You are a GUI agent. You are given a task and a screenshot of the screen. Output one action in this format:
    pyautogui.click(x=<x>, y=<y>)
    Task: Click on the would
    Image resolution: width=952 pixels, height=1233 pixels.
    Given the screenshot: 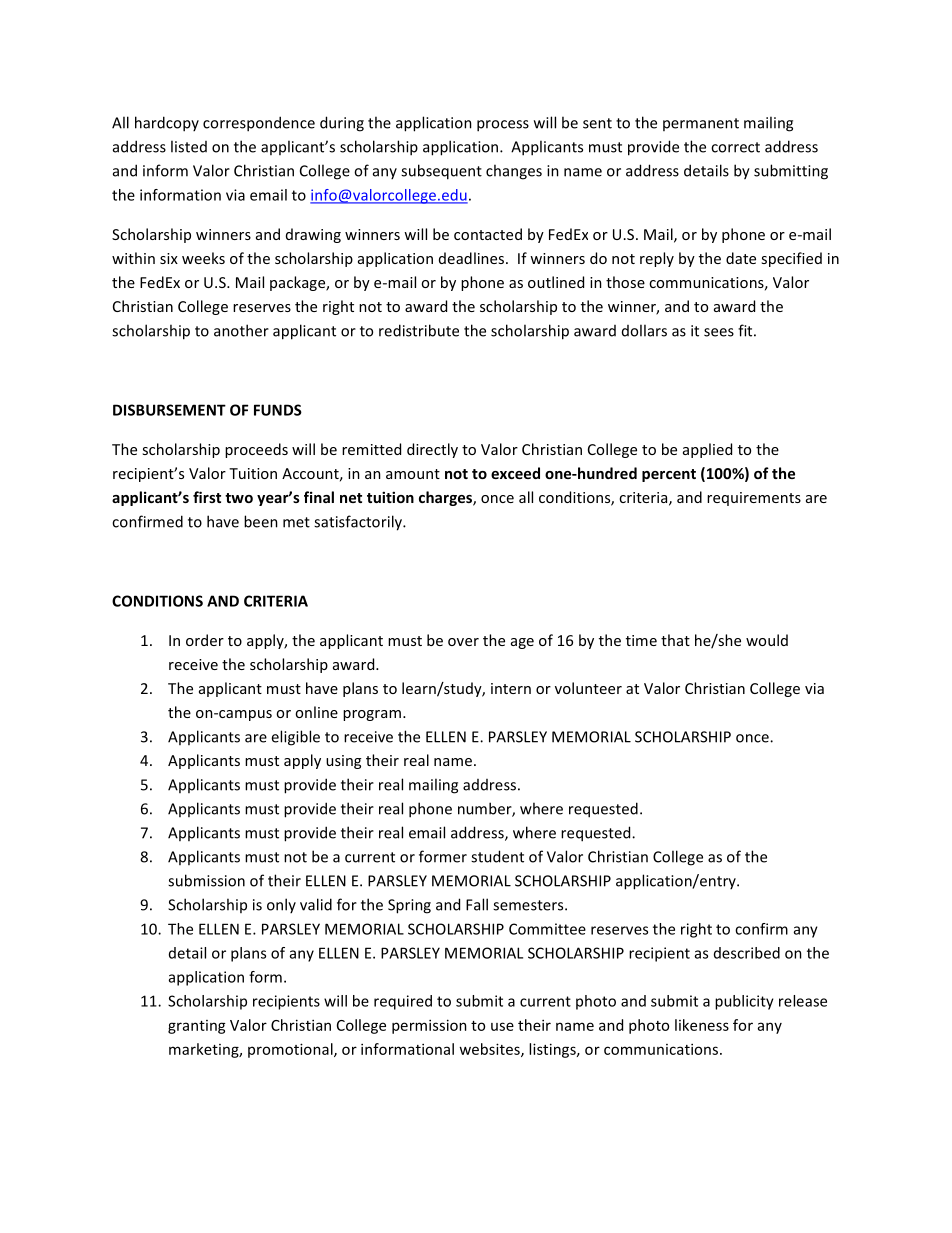 What is the action you would take?
    pyautogui.click(x=767, y=640)
